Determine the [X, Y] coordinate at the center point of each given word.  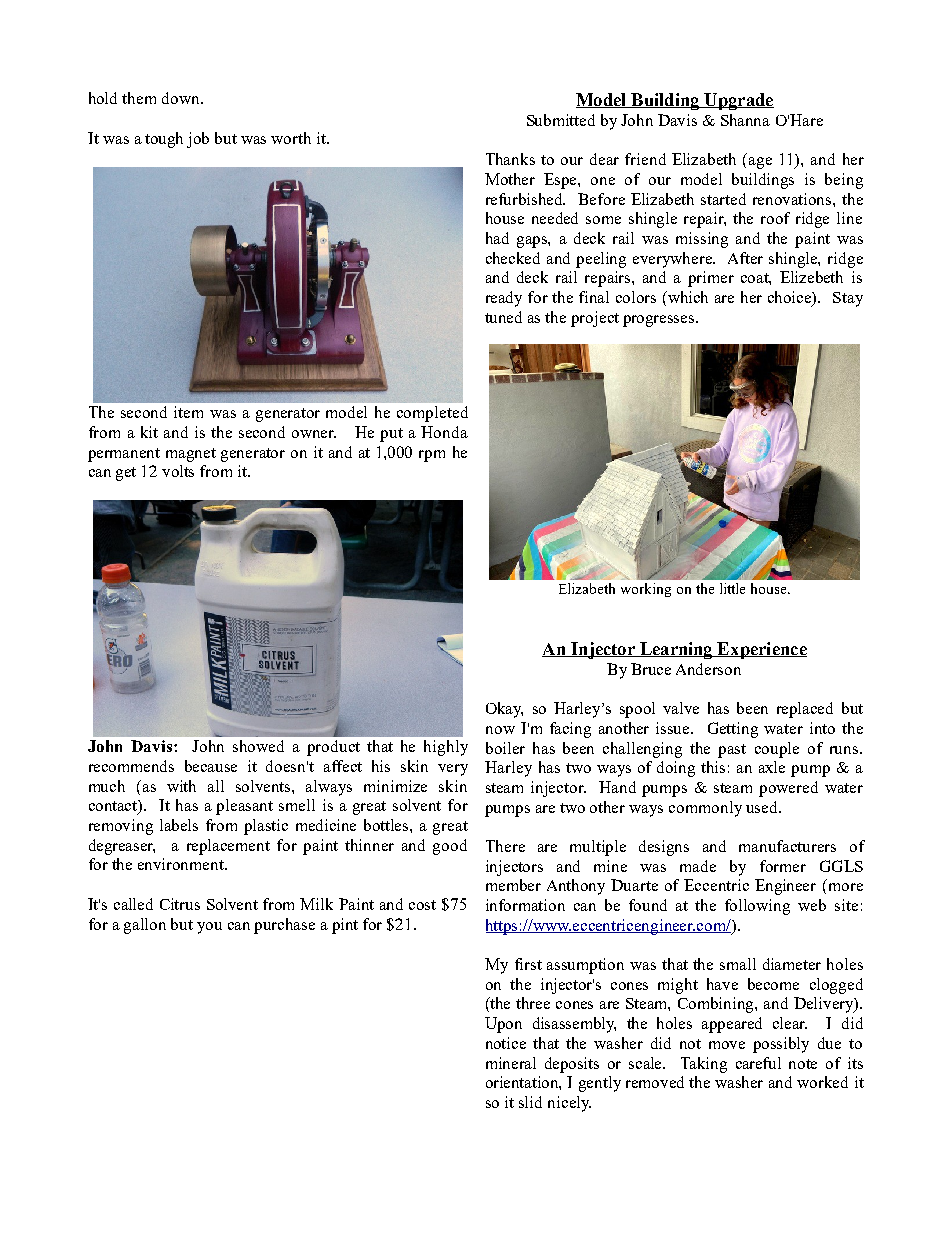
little [732, 588]
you [209, 928]
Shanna [745, 120]
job [198, 140]
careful [758, 1063]
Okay [504, 710]
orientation [523, 1083]
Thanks [510, 159]
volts [178, 471]
